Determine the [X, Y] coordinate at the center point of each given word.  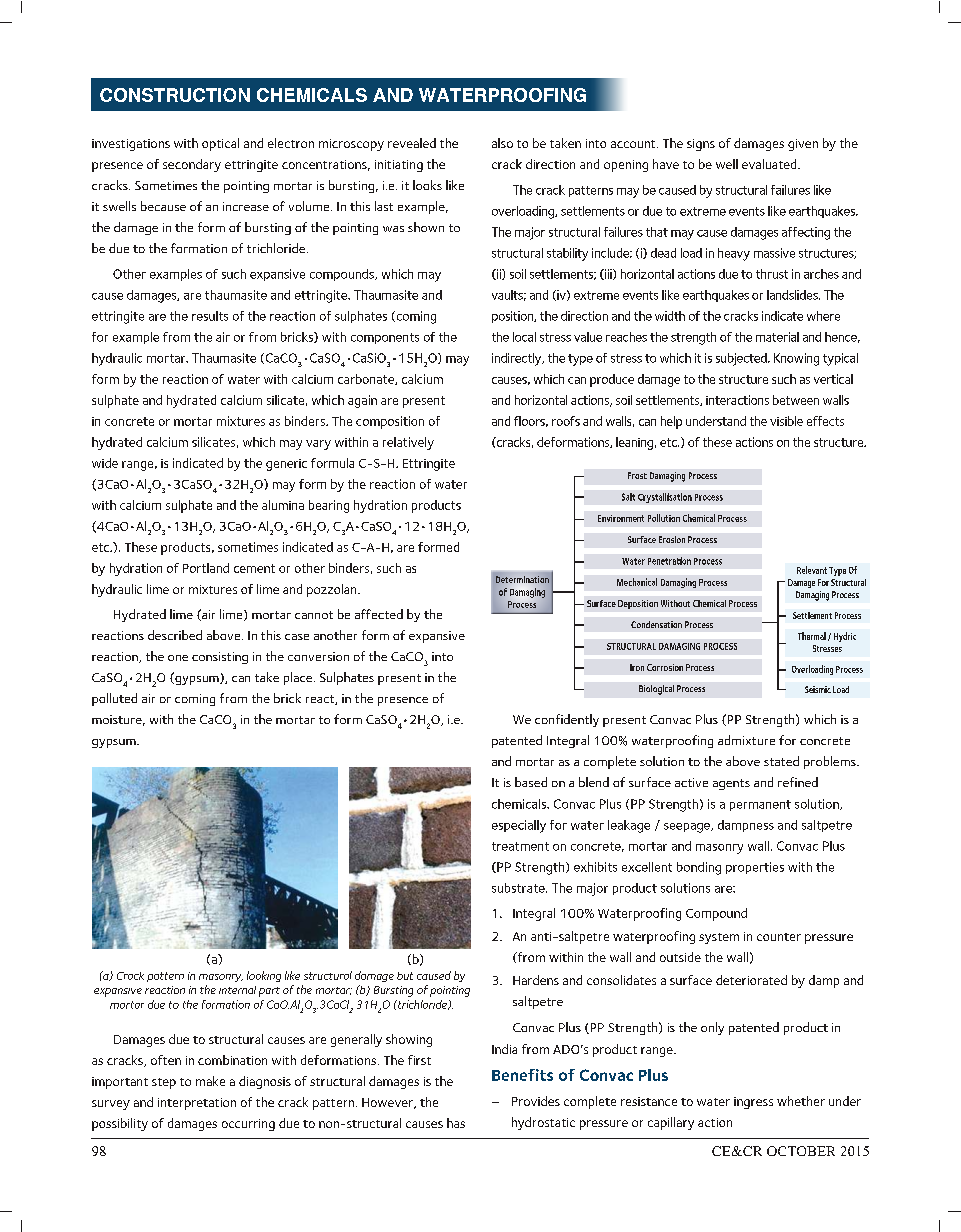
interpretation [197, 1104]
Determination [522, 579]
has [456, 1123]
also [502, 143]
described [175, 635]
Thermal [812, 636]
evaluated [770, 164]
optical [220, 144]
